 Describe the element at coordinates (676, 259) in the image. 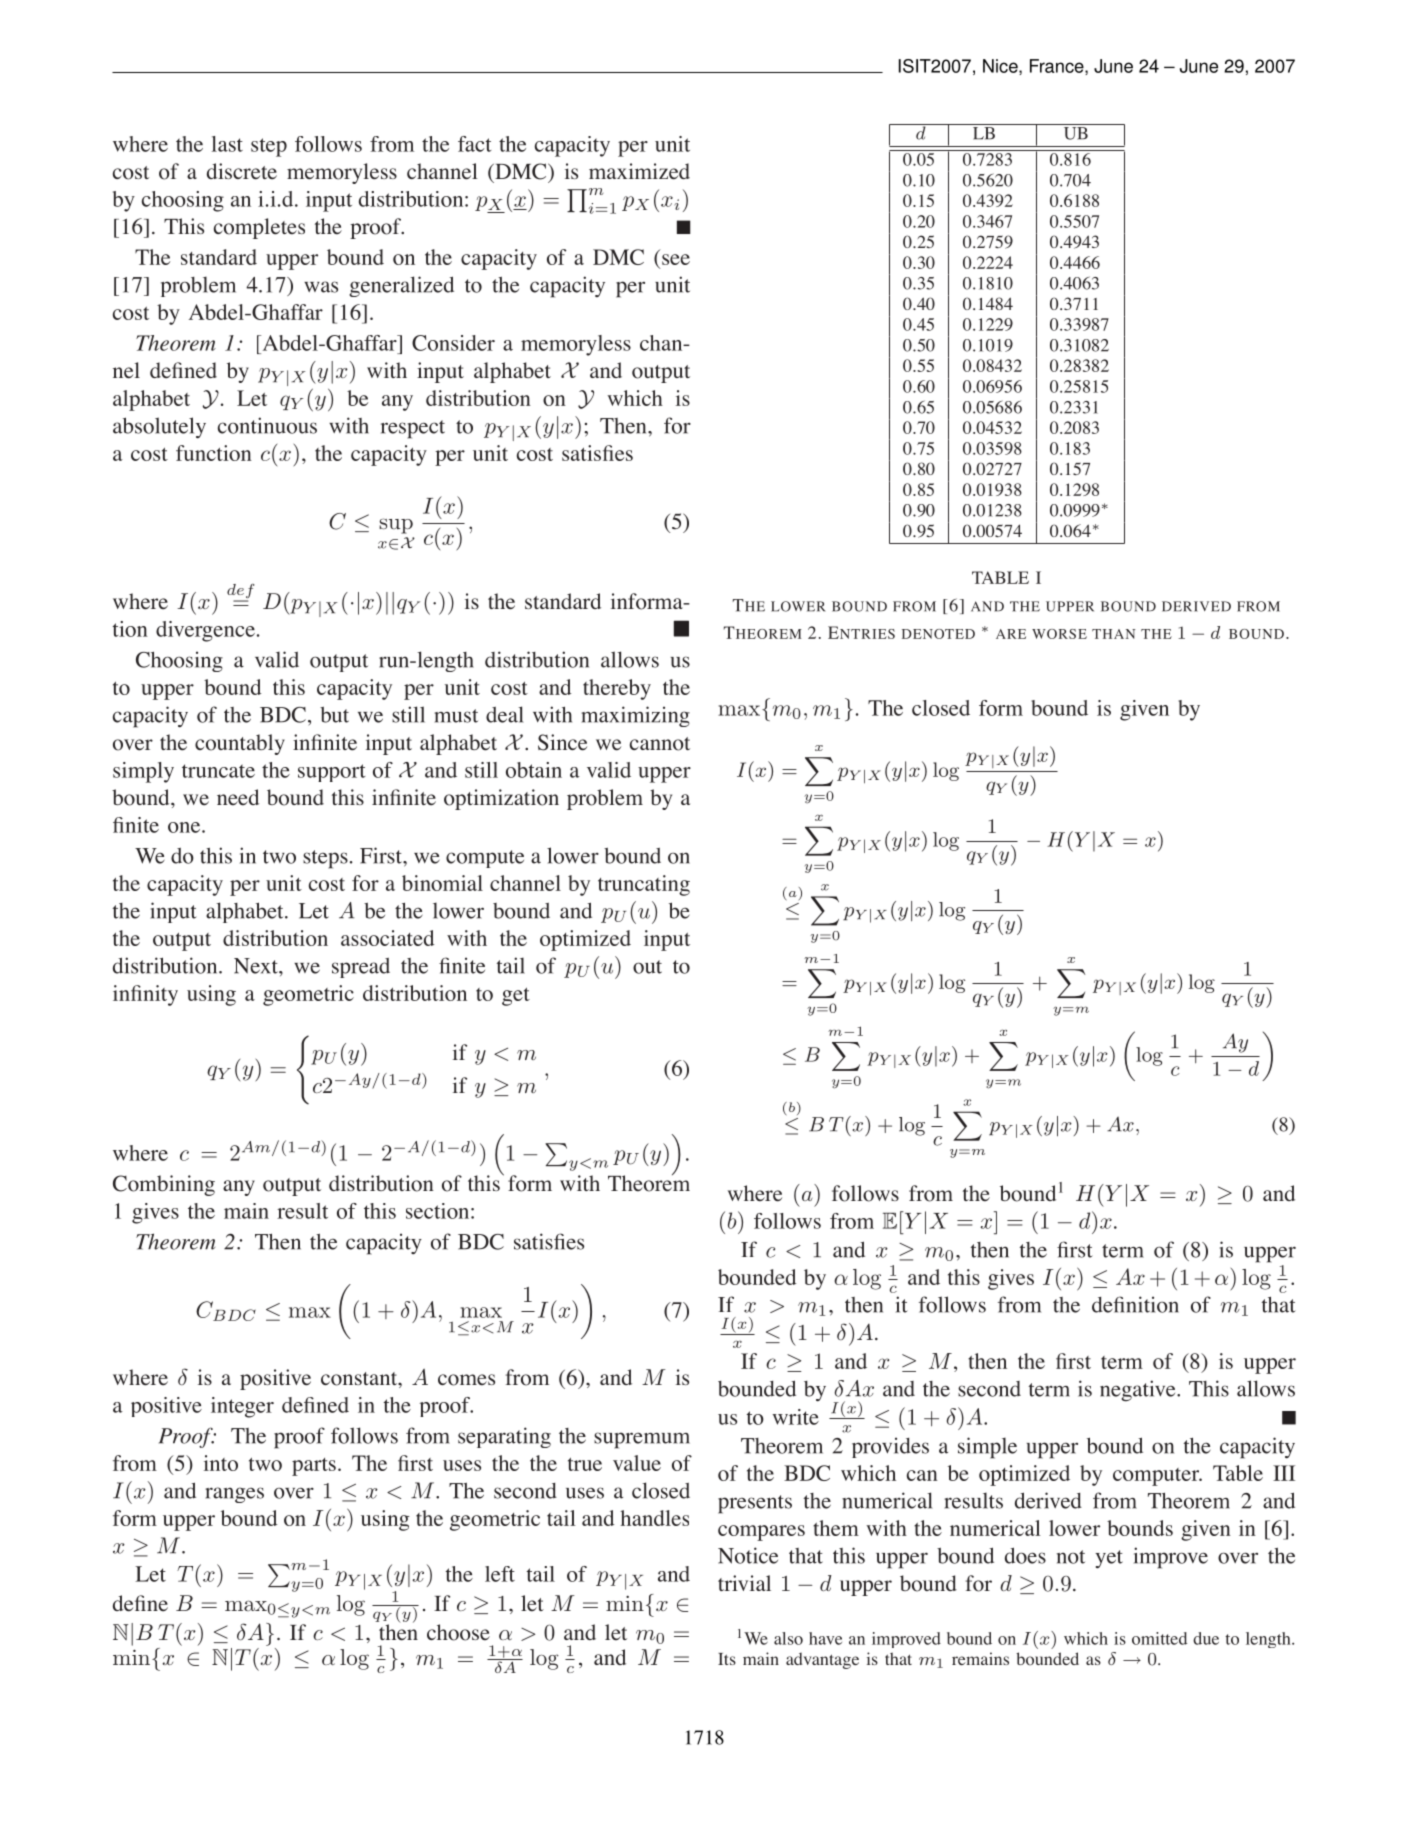

I see `see` at that location.
